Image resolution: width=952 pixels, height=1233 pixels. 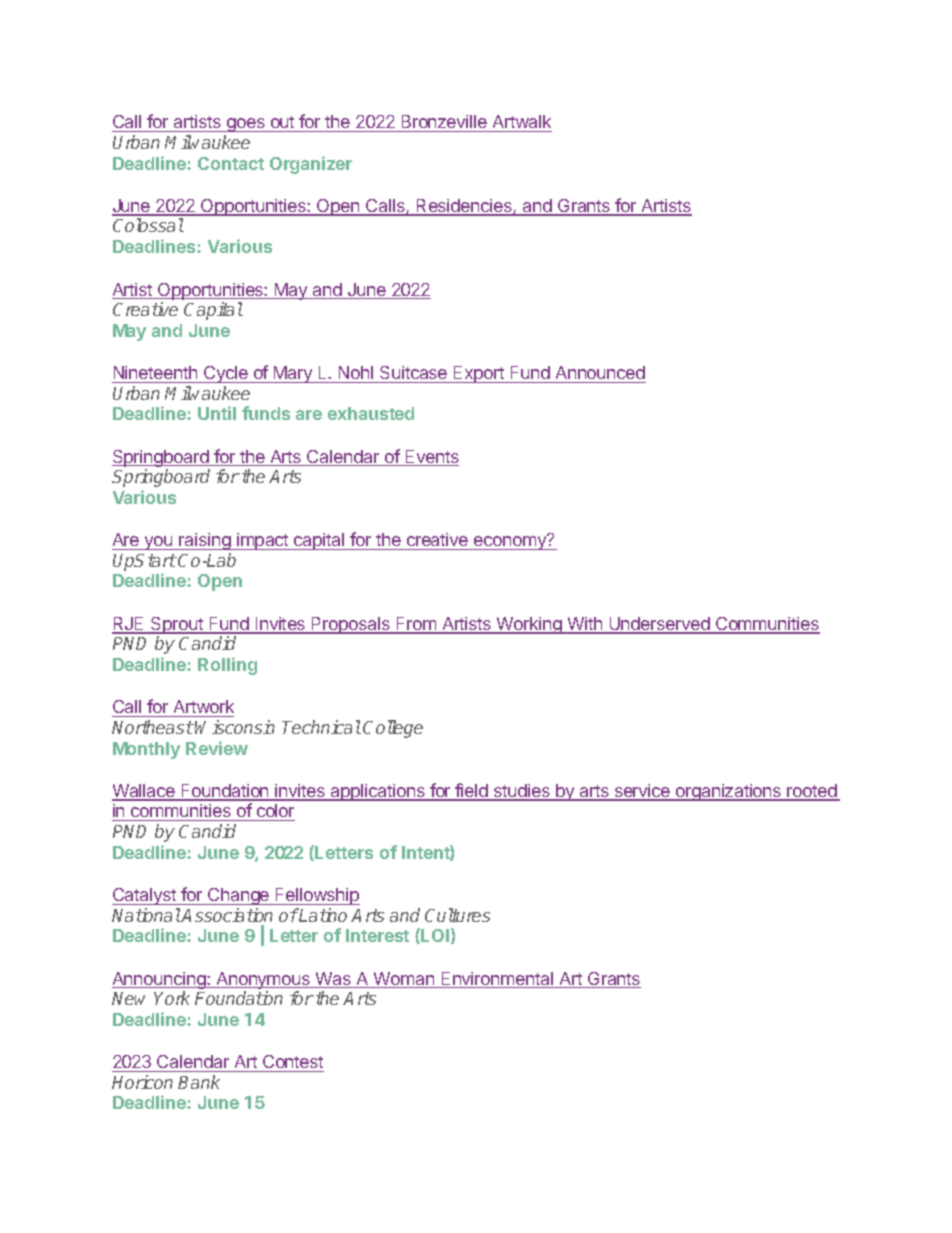 What do you see at coordinates (431, 458) in the screenshot?
I see `Events` at bounding box center [431, 458].
